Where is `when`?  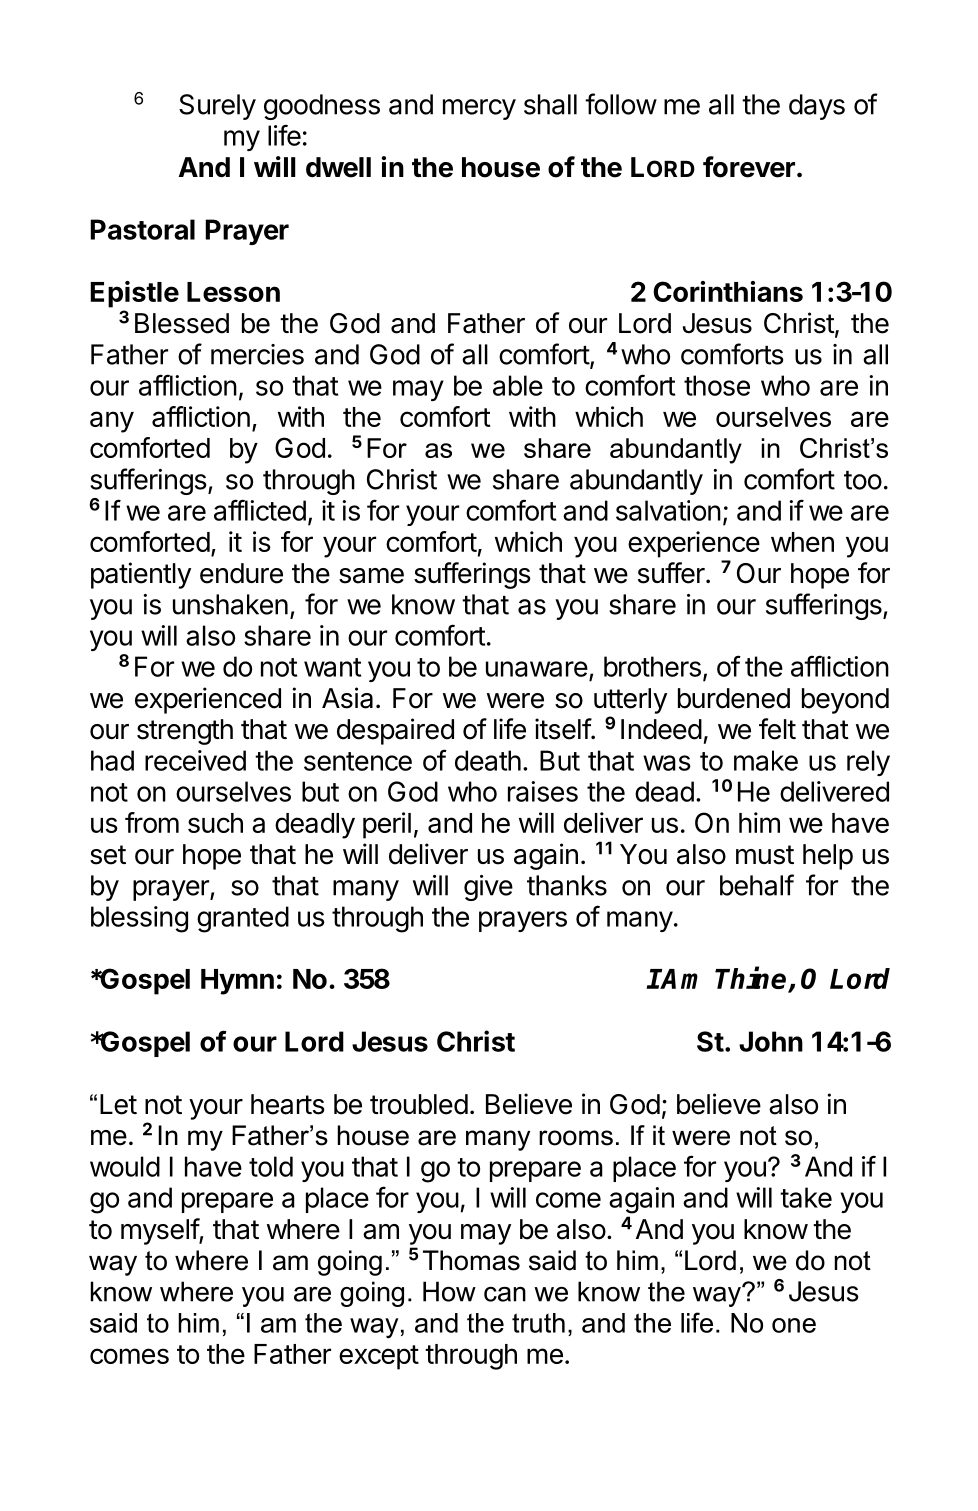
when is located at coordinates (802, 542).
